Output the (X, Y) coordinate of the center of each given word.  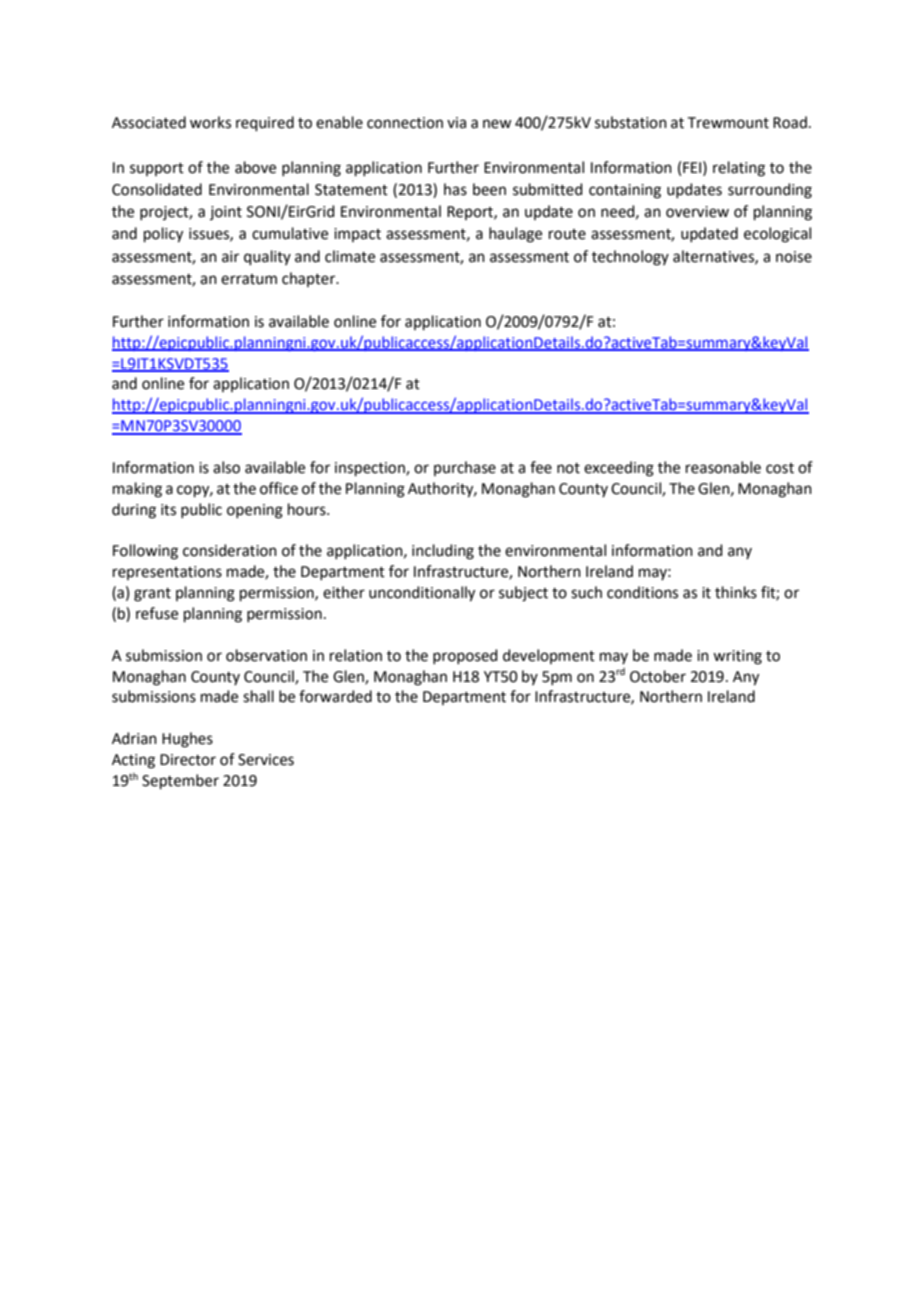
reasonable (723, 467)
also (226, 467)
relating (739, 169)
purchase (465, 468)
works (210, 122)
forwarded (335, 696)
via (456, 123)
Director (188, 760)
